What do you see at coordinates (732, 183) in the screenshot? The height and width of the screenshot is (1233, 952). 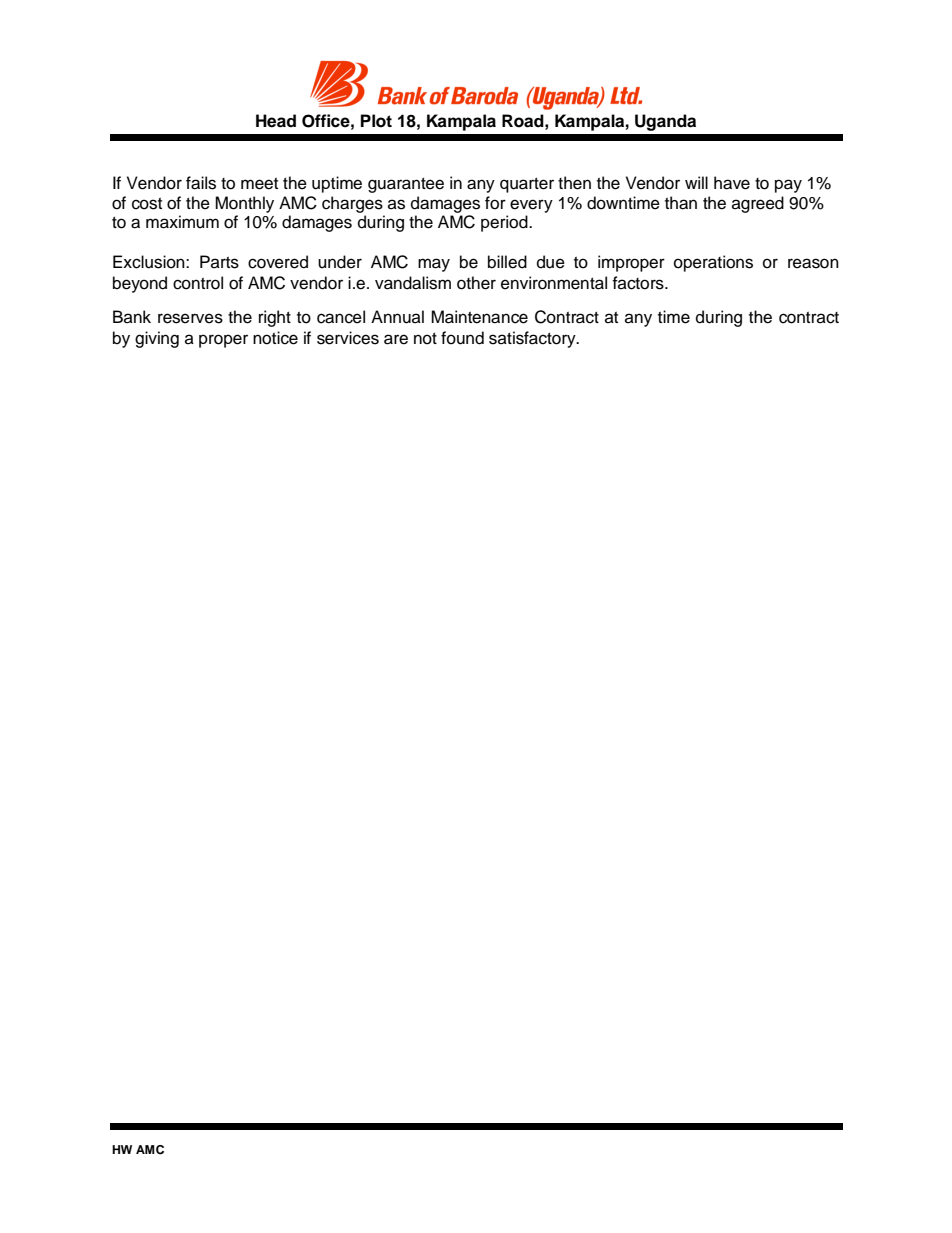 I see `have` at bounding box center [732, 183].
